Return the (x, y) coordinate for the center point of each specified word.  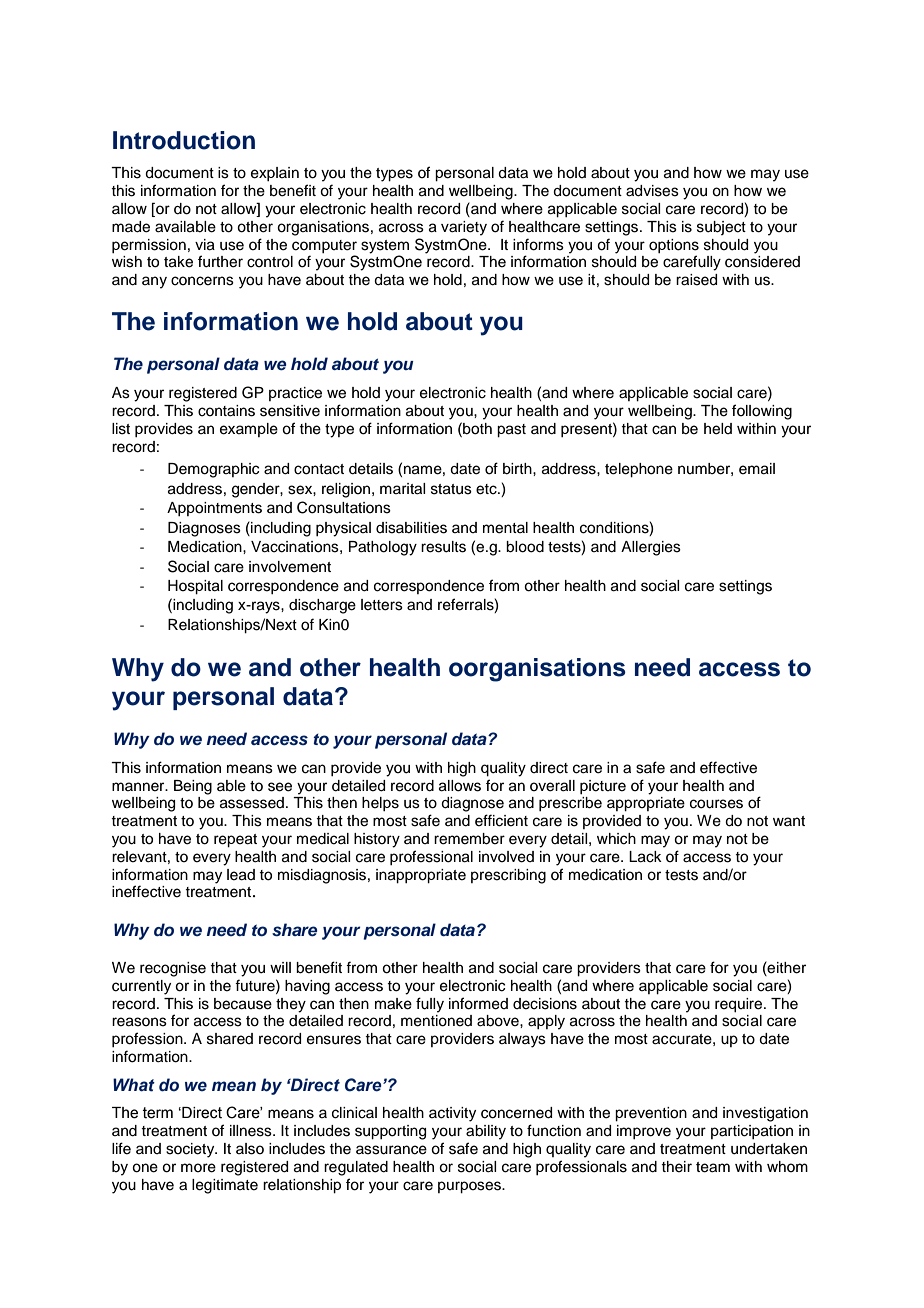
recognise (173, 969)
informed (478, 1003)
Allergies (651, 548)
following (762, 412)
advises (652, 191)
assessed (252, 803)
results (443, 547)
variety (464, 228)
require (740, 1005)
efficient (501, 820)
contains (226, 411)
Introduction (184, 140)
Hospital (195, 587)
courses (716, 804)
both (476, 428)
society (191, 1150)
